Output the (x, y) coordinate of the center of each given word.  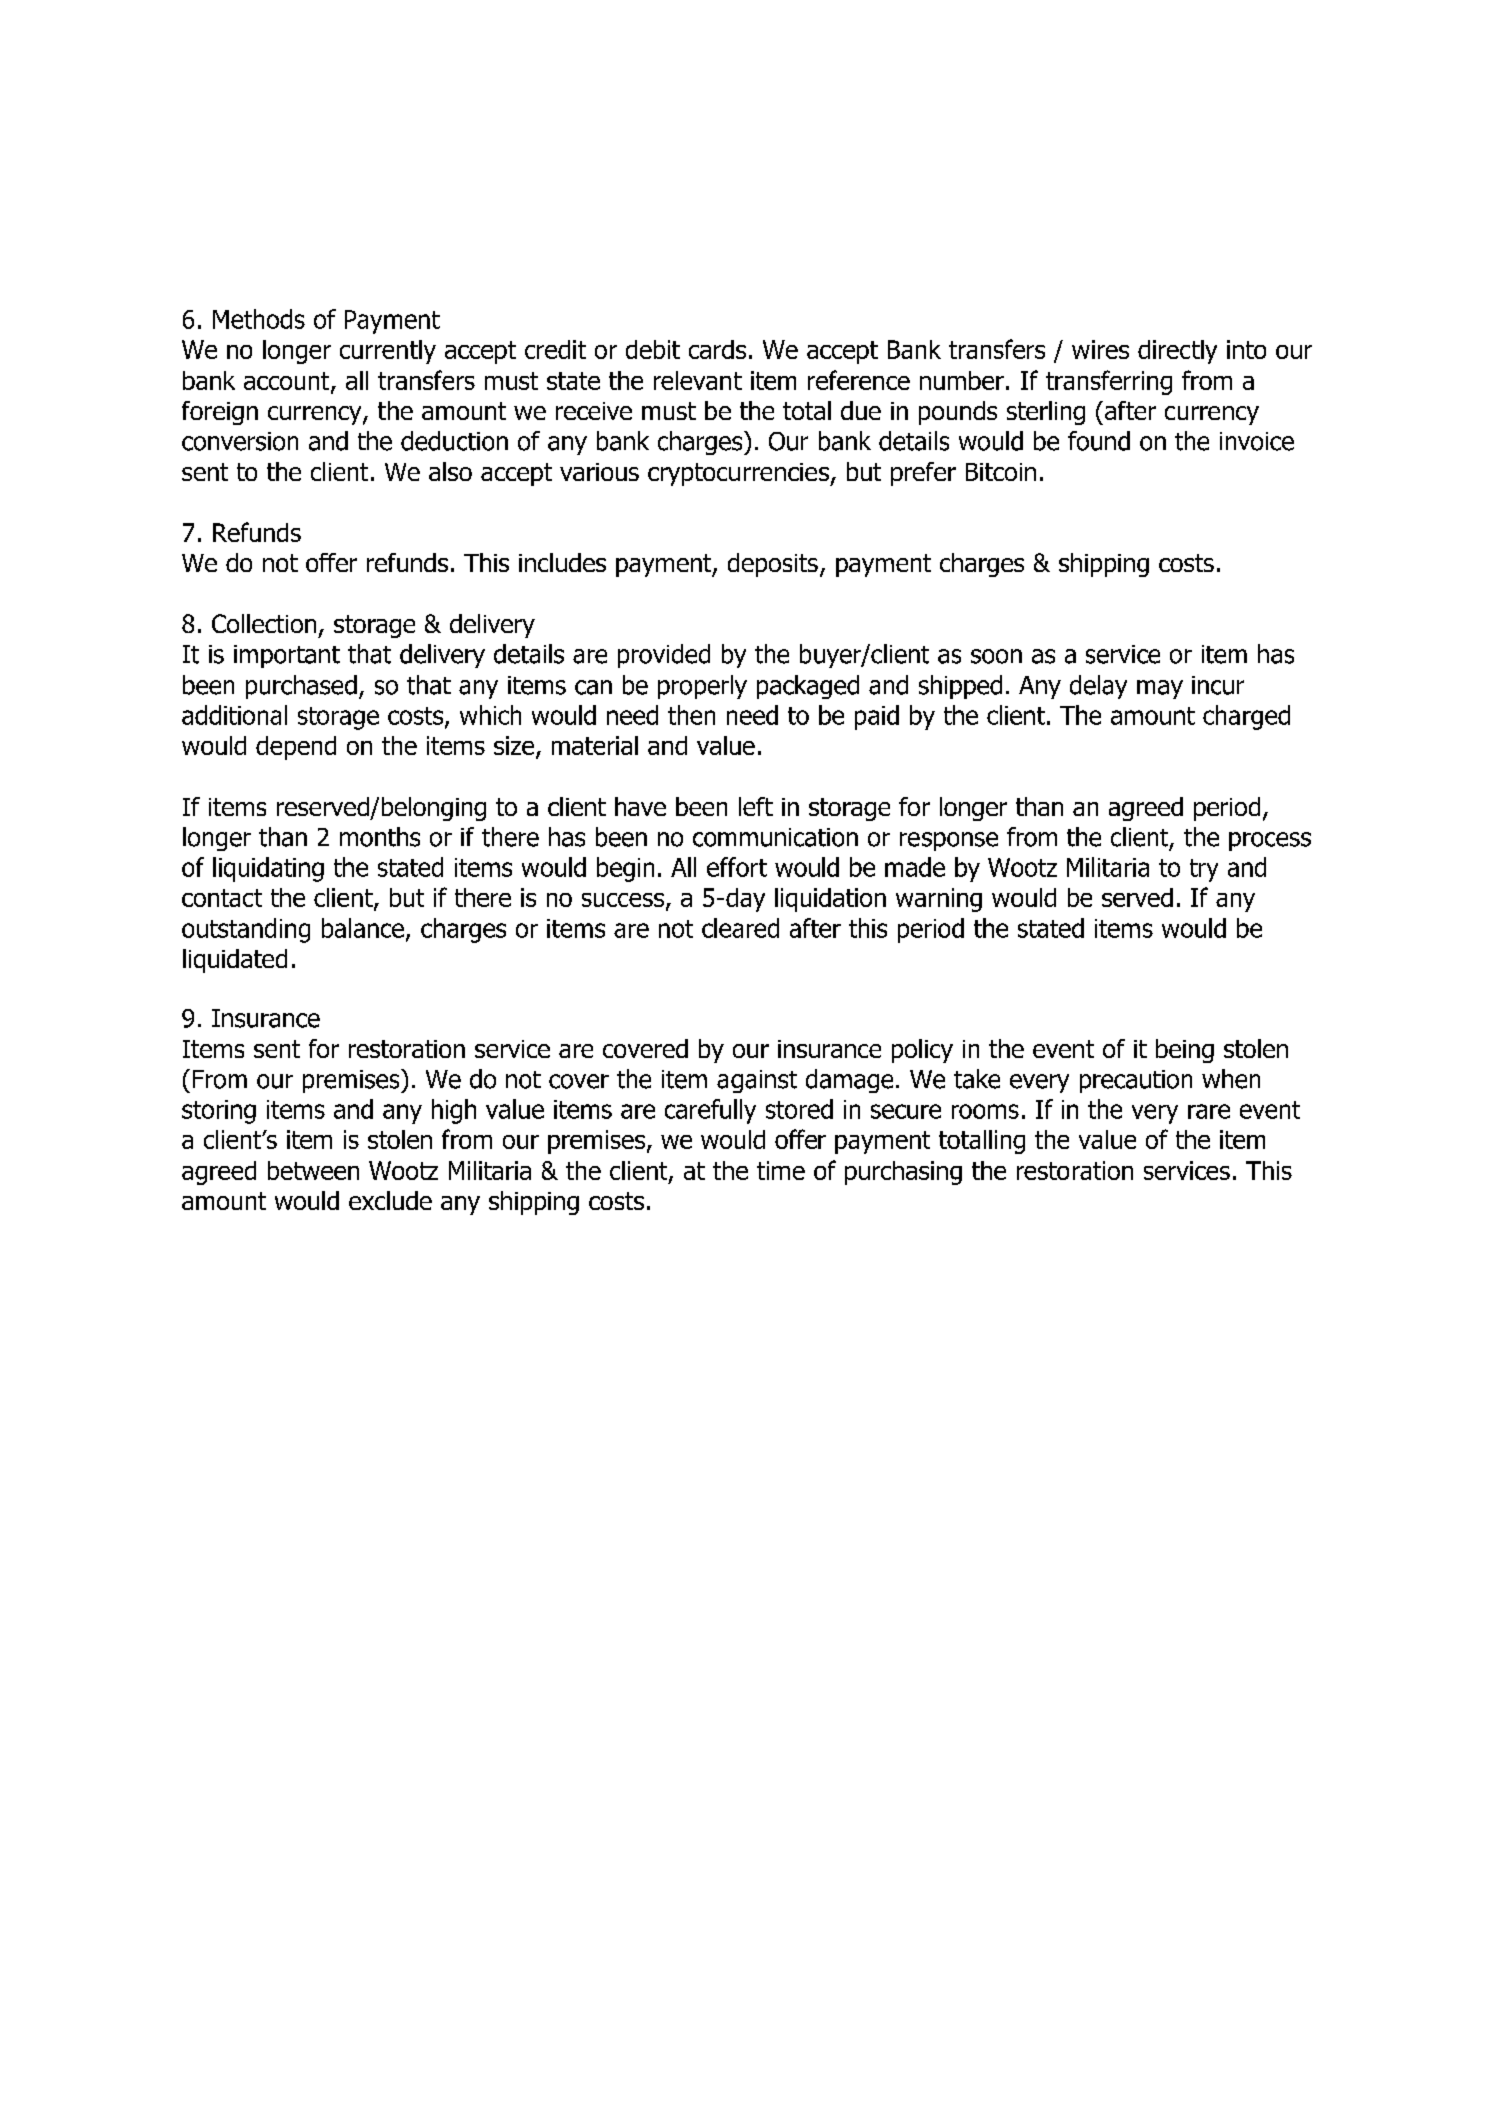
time (781, 1170)
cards (717, 349)
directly (1177, 352)
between (313, 1170)
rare (1209, 1111)
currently (388, 352)
